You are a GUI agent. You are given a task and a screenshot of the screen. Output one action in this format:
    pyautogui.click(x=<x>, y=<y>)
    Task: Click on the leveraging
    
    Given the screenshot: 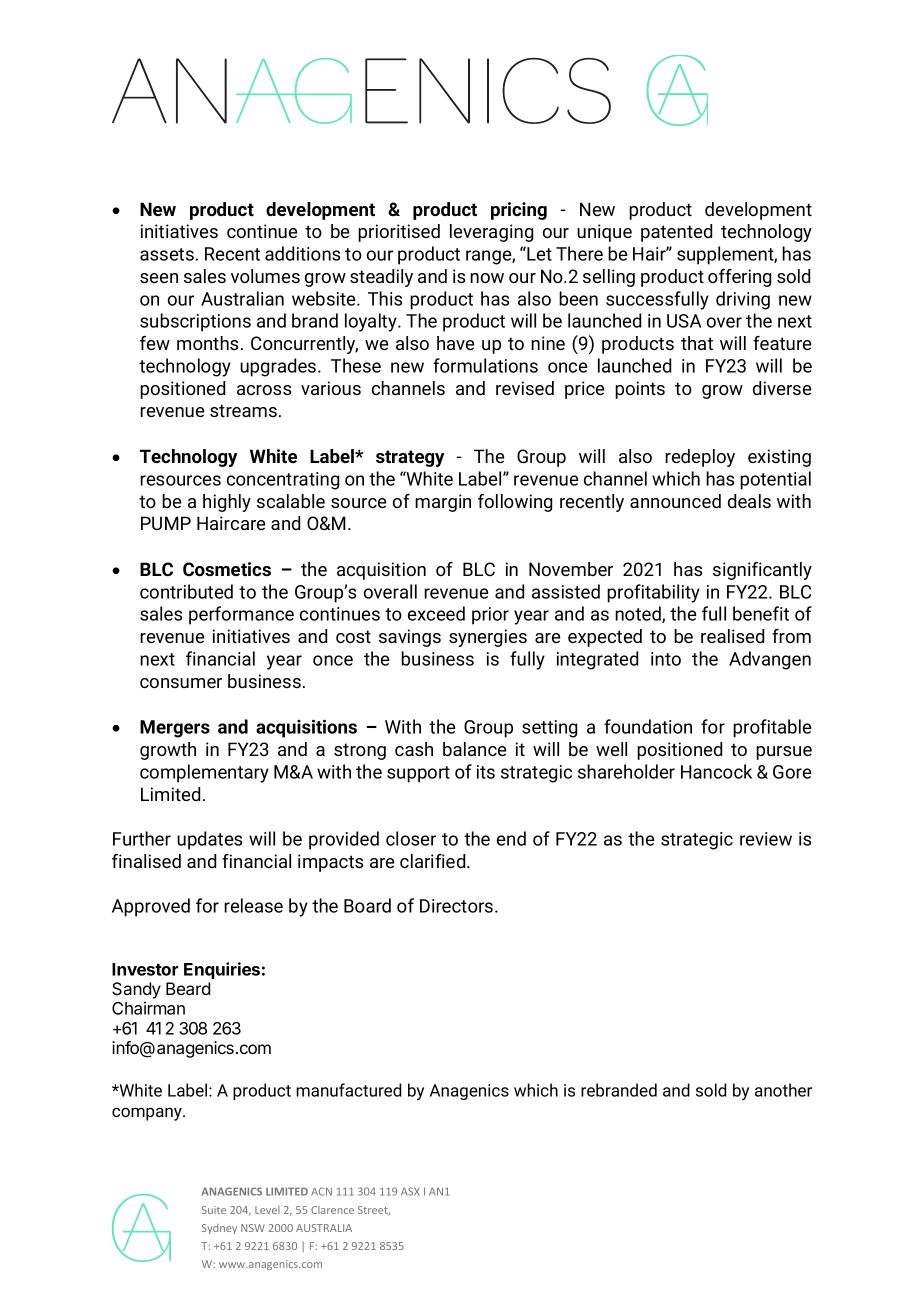 What is the action you would take?
    pyautogui.click(x=491, y=233)
